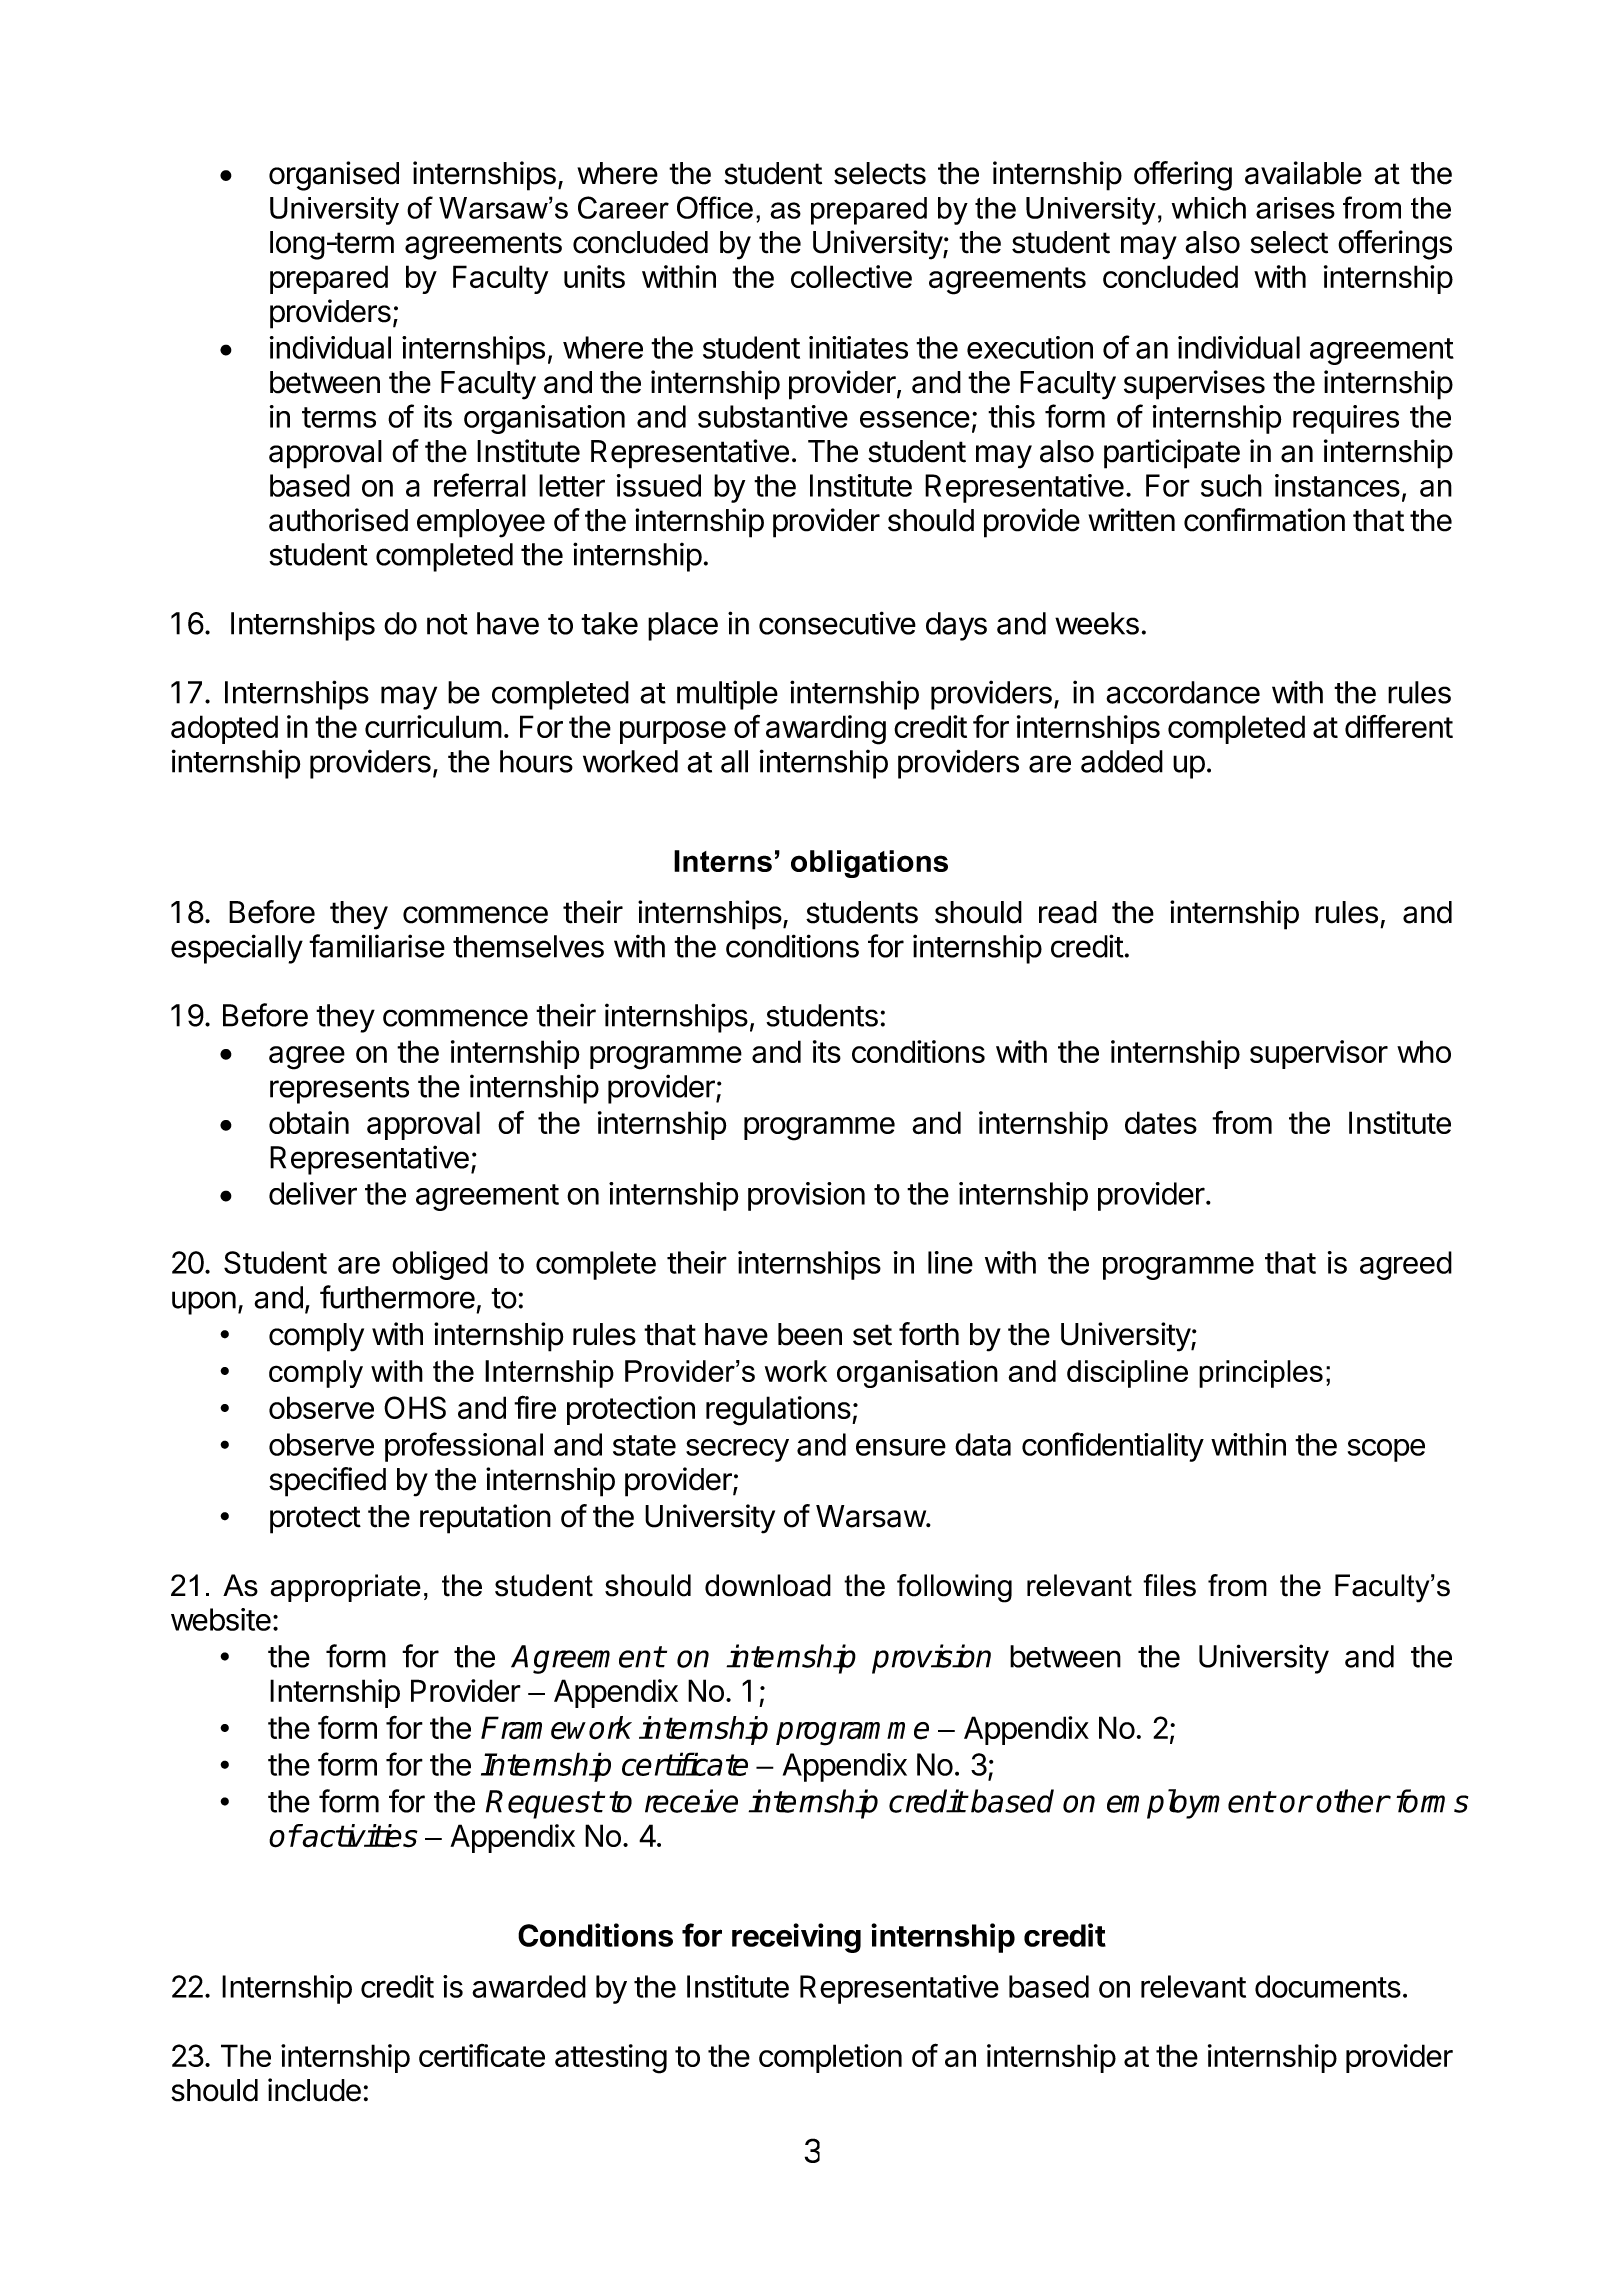 The image size is (1622, 2294). Describe the element at coordinates (346, 1588) in the image. I see `appropriate` at that location.
